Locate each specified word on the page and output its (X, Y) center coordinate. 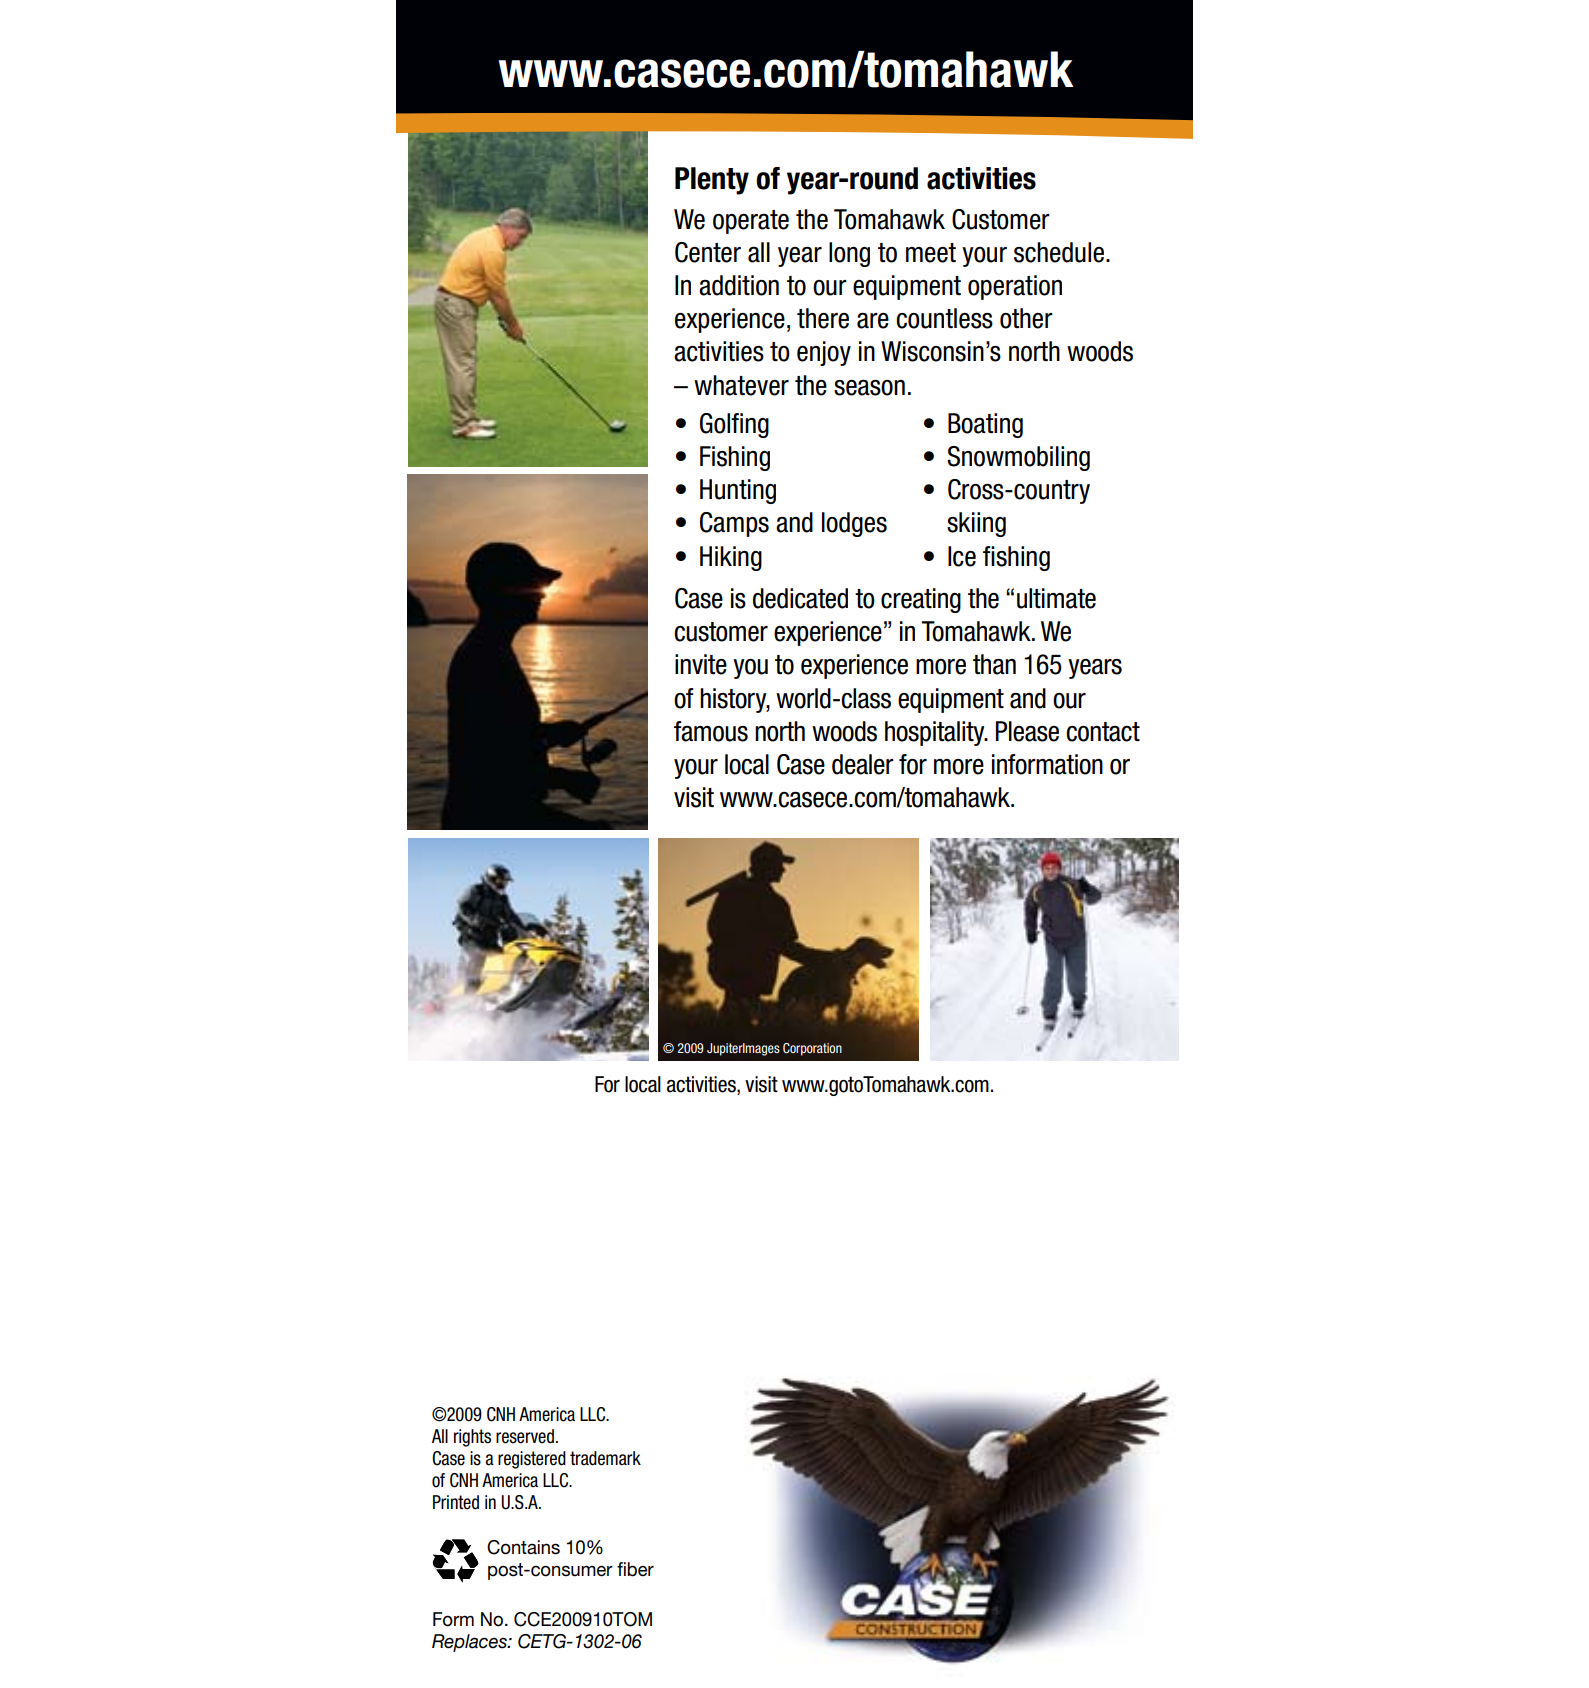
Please (1027, 731)
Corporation (812, 1049)
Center (708, 252)
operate (751, 222)
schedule (1059, 252)
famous (711, 731)
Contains (523, 1547)
